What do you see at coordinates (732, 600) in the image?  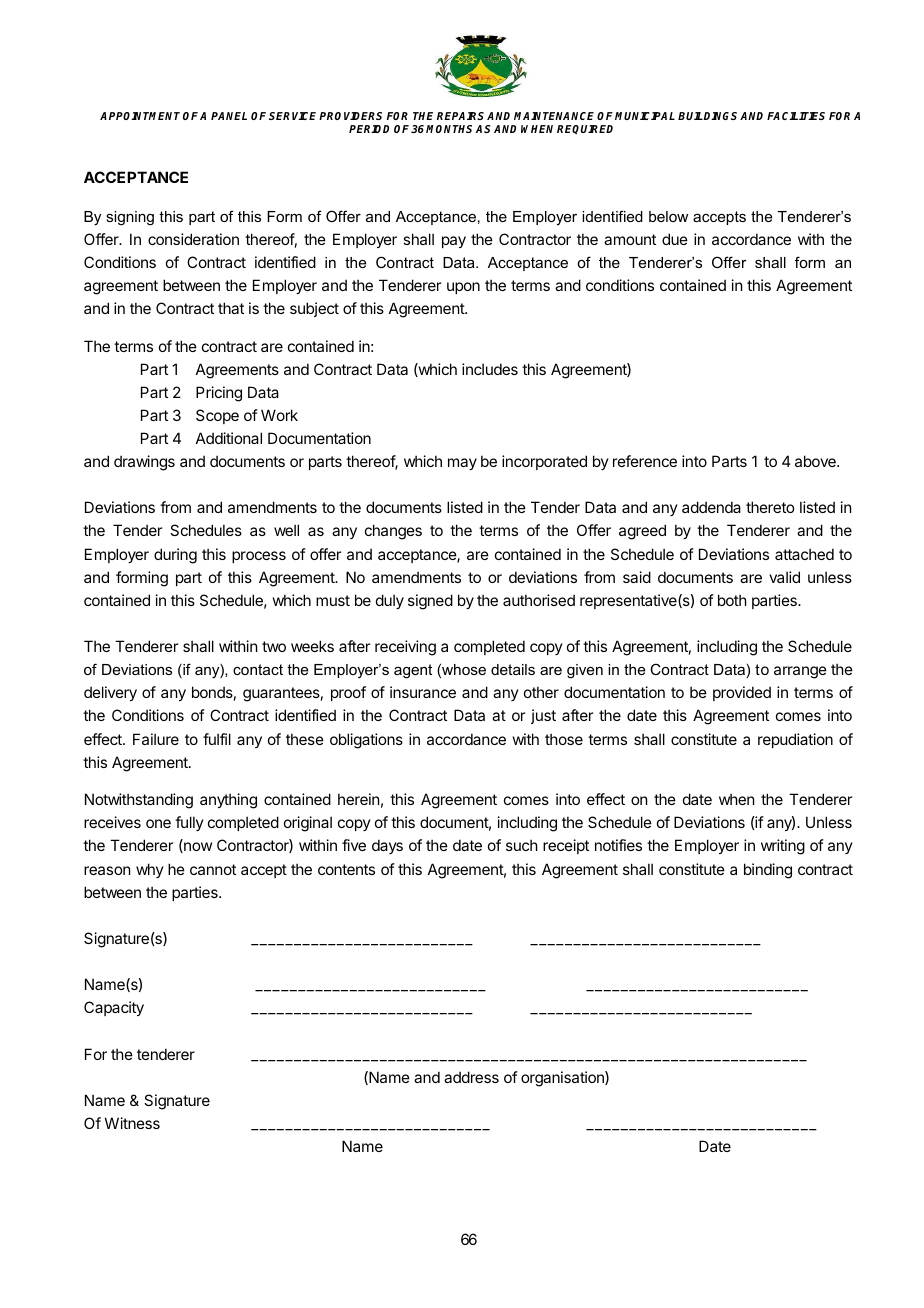 I see `both` at bounding box center [732, 600].
